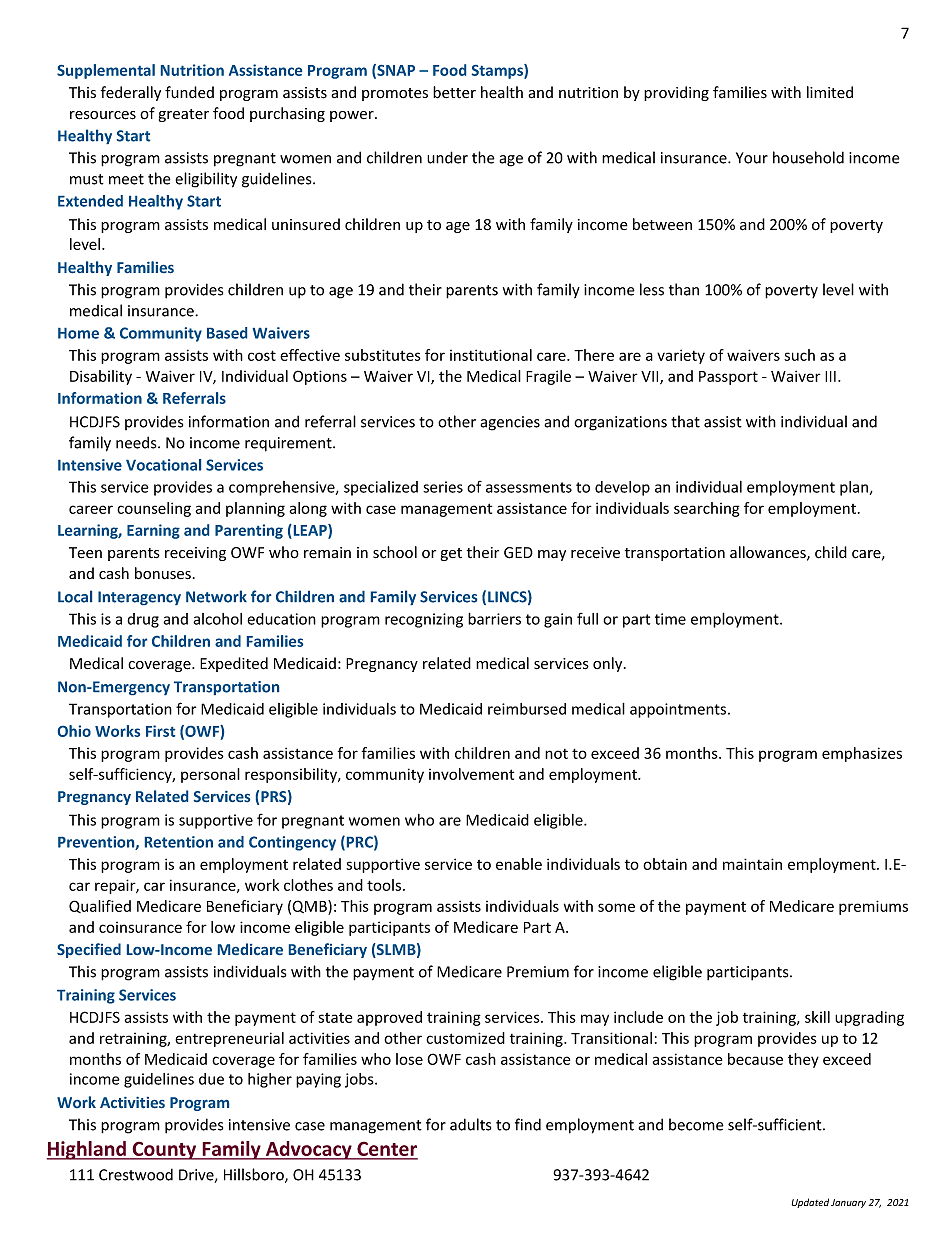 The width and height of the page is (952, 1233). I want to click on involvement, so click(471, 774).
